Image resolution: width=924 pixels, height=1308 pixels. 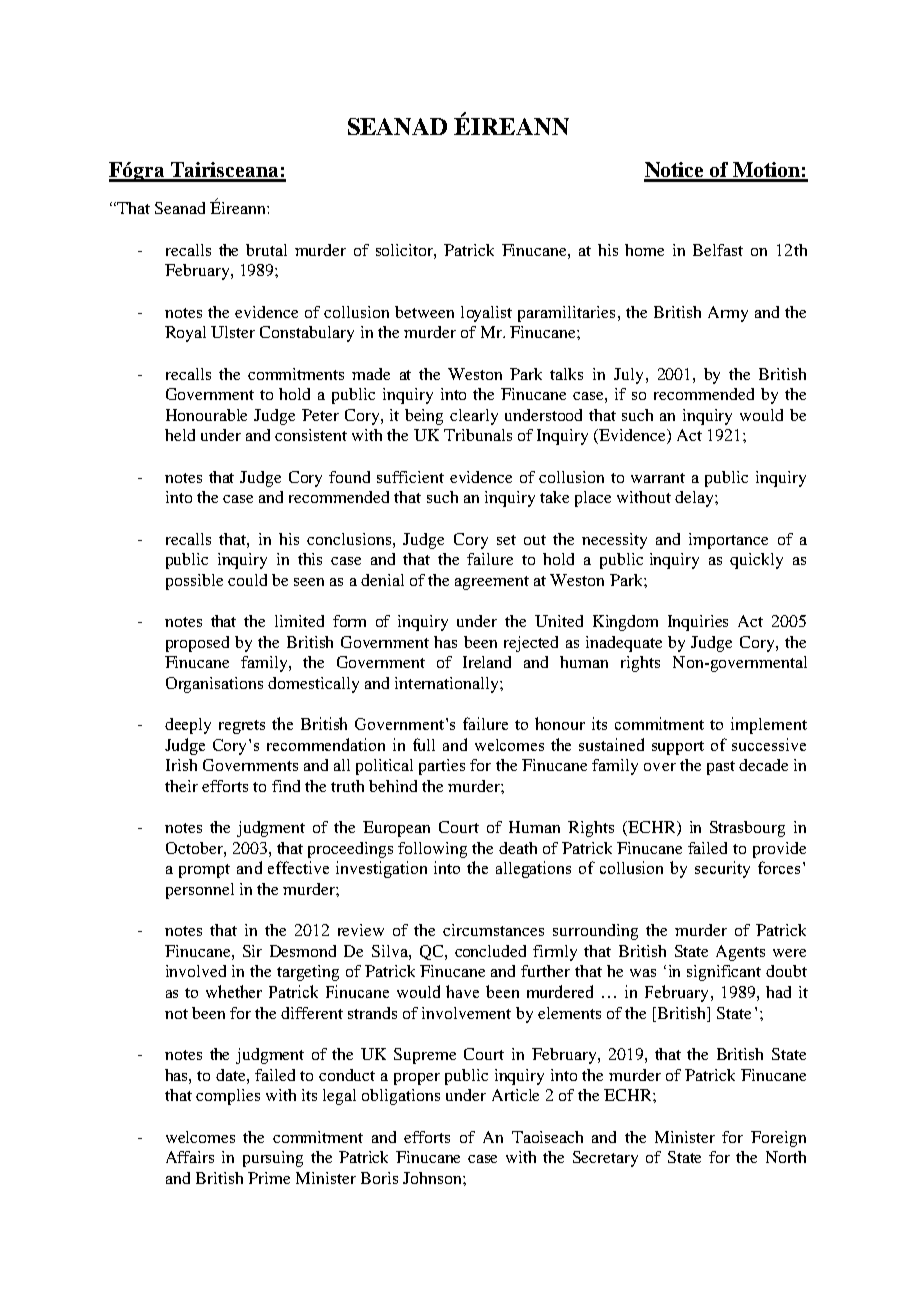 What do you see at coordinates (718, 250) in the screenshot?
I see `Belfast` at bounding box center [718, 250].
